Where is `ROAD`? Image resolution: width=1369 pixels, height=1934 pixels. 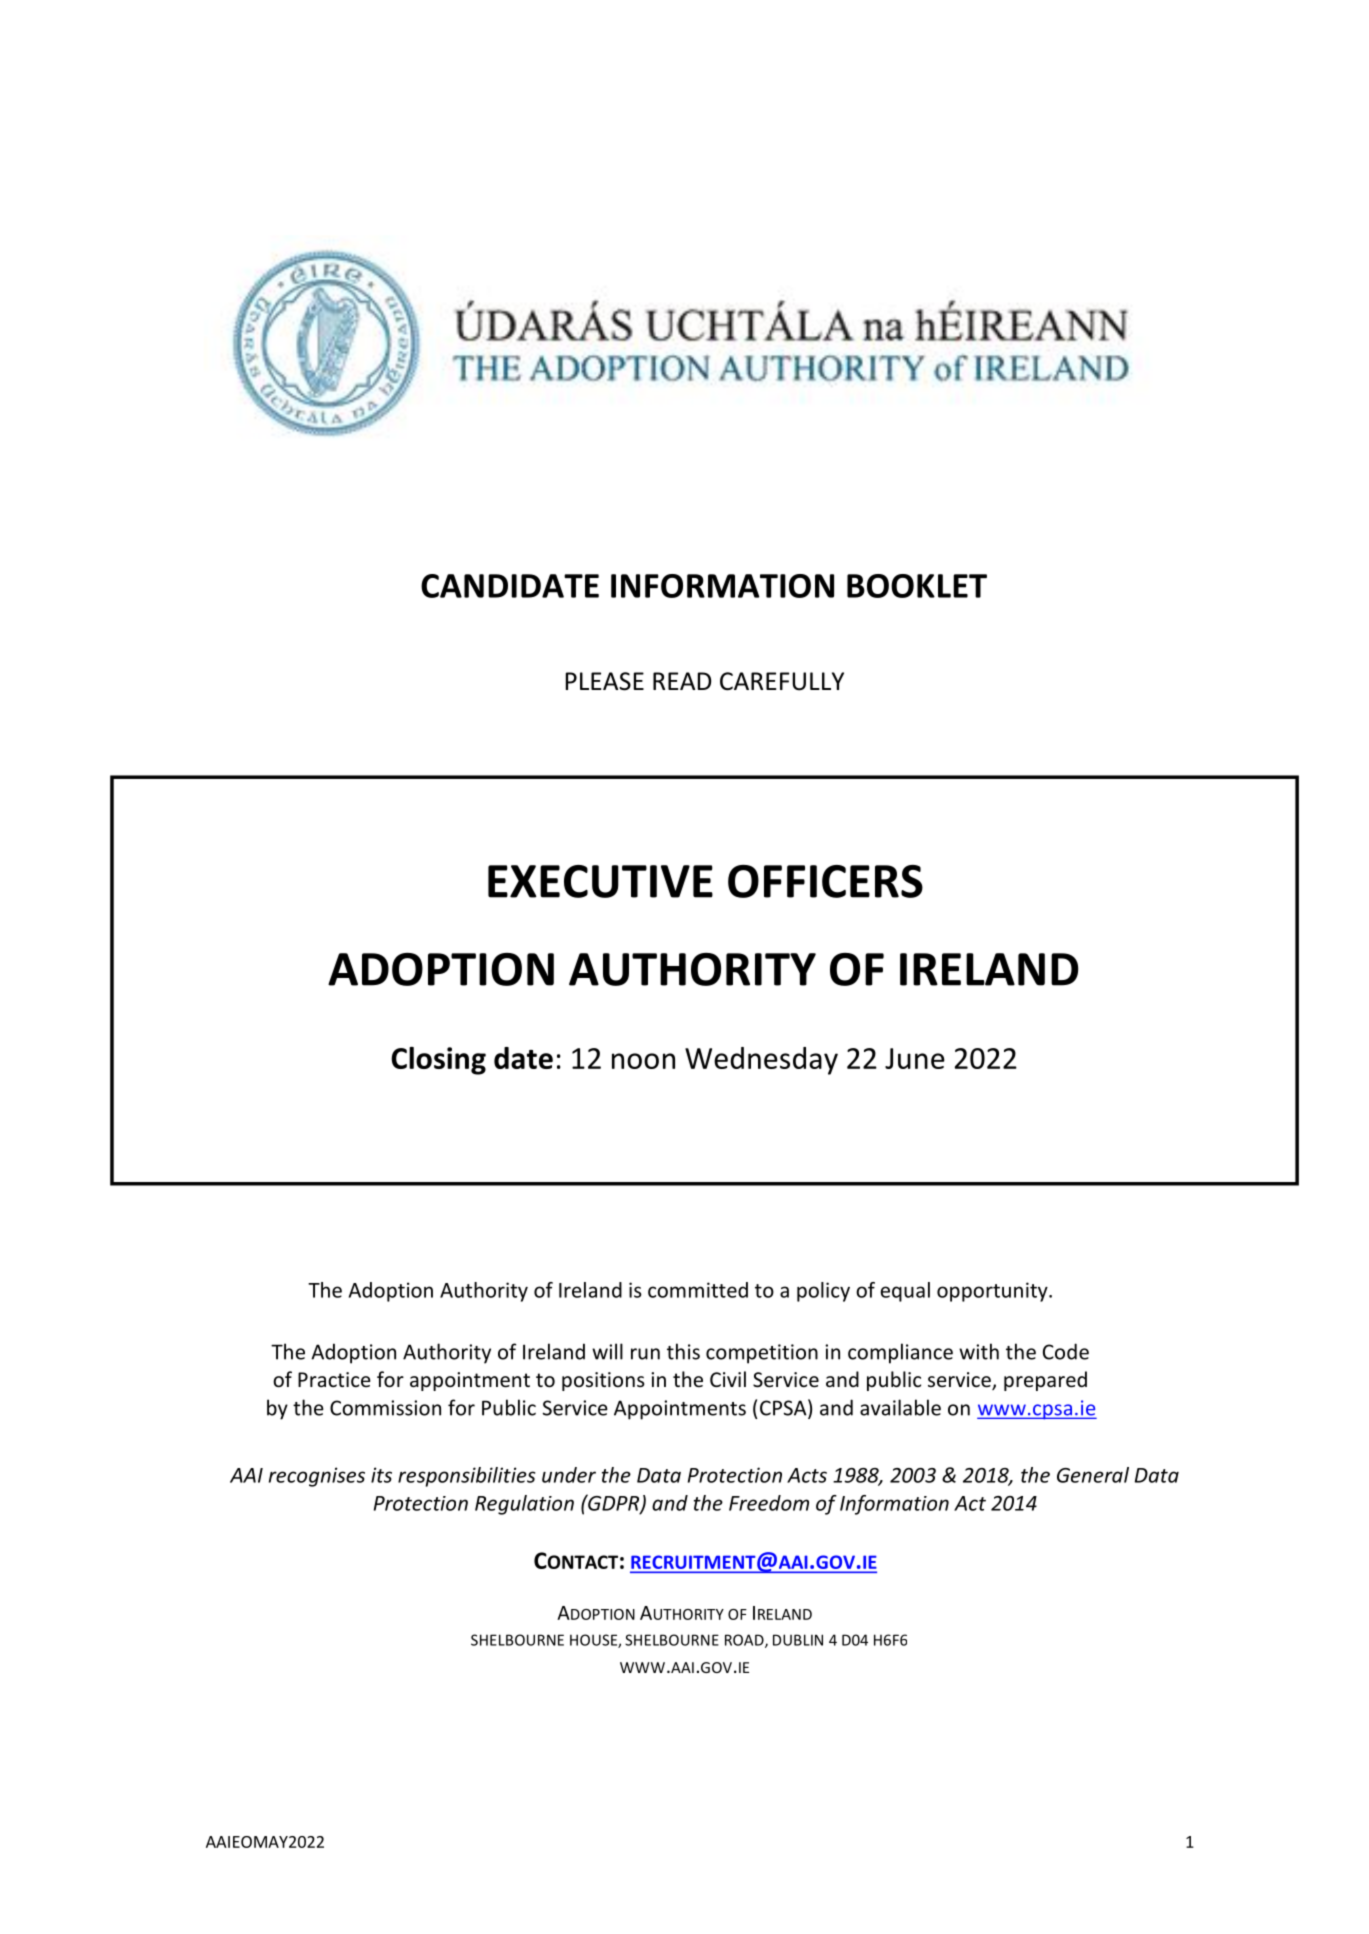
ROAD is located at coordinates (745, 1641).
